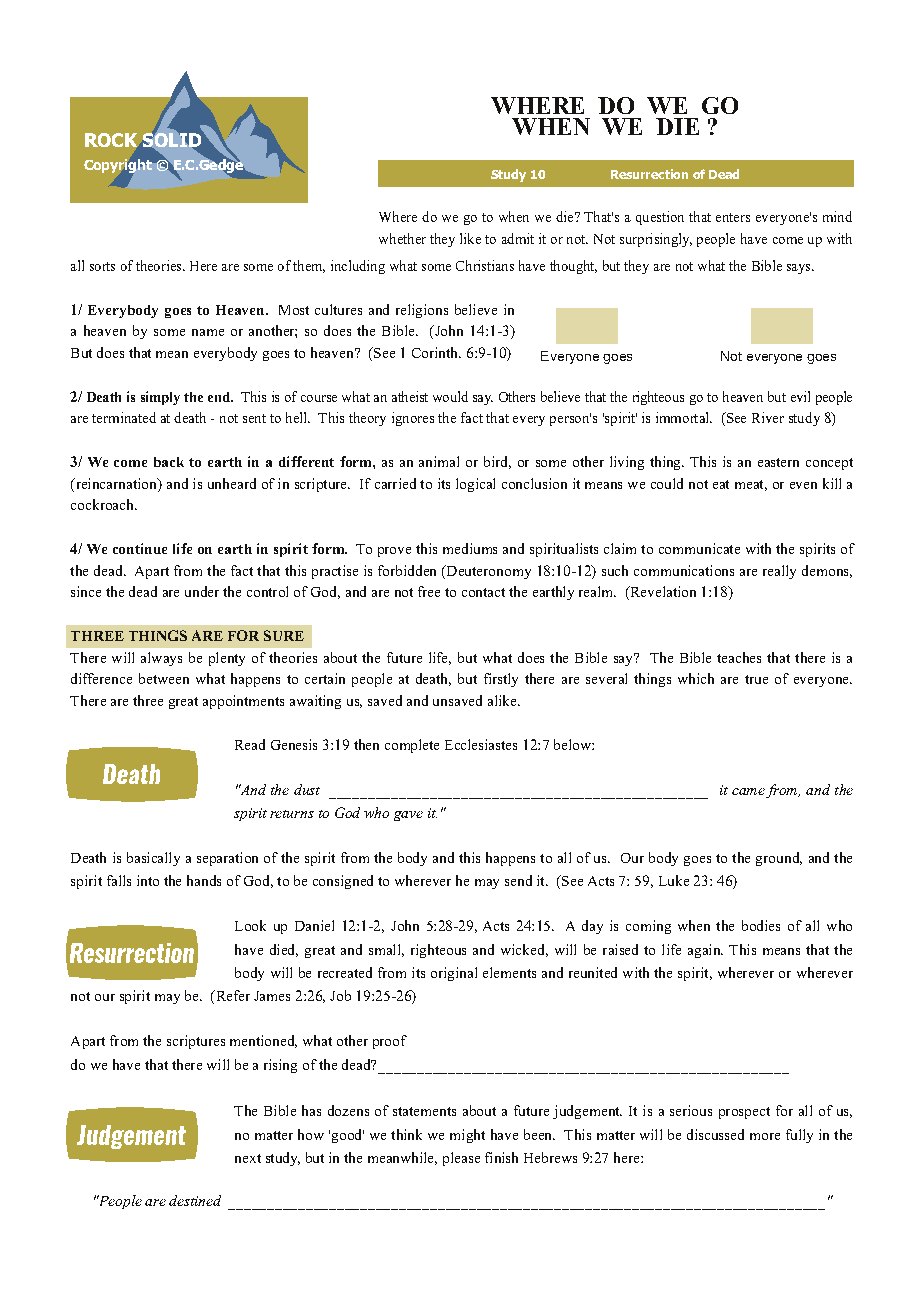 Image resolution: width=924 pixels, height=1308 pixels. Describe the element at coordinates (204, 880) in the image. I see `hands` at that location.
